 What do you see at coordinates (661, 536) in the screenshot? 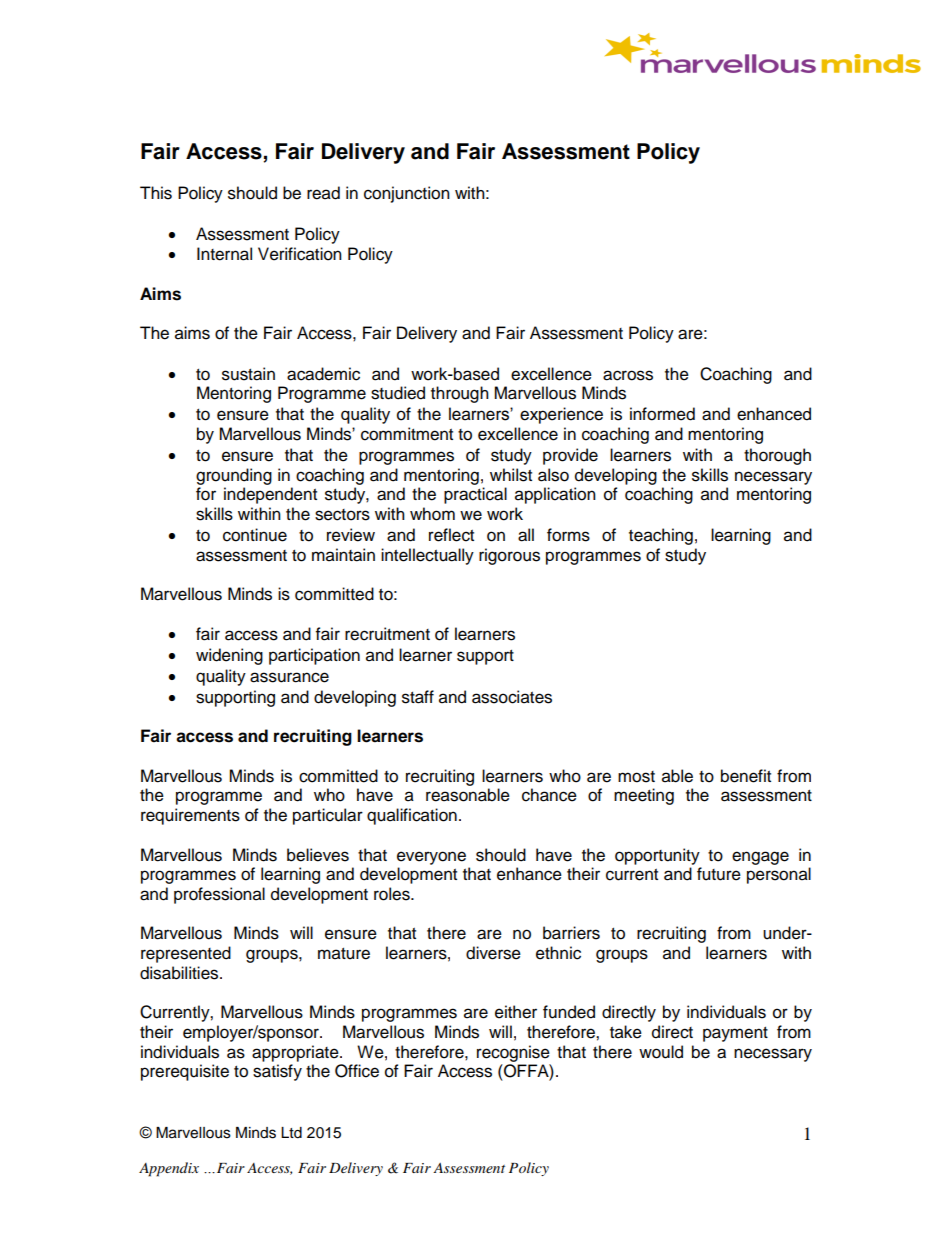
I see `teaching` at bounding box center [661, 536].
